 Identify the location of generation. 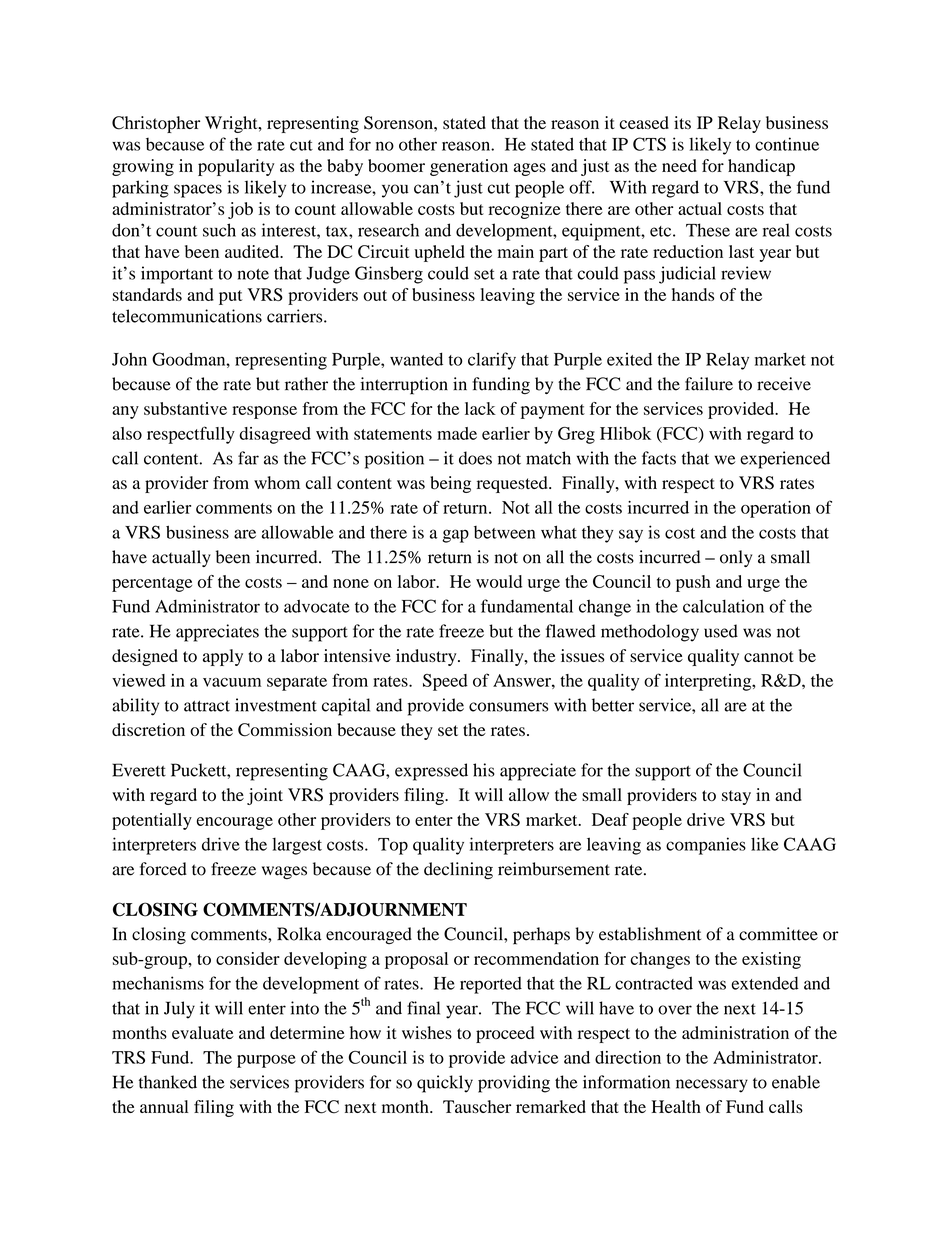
(469, 167).
